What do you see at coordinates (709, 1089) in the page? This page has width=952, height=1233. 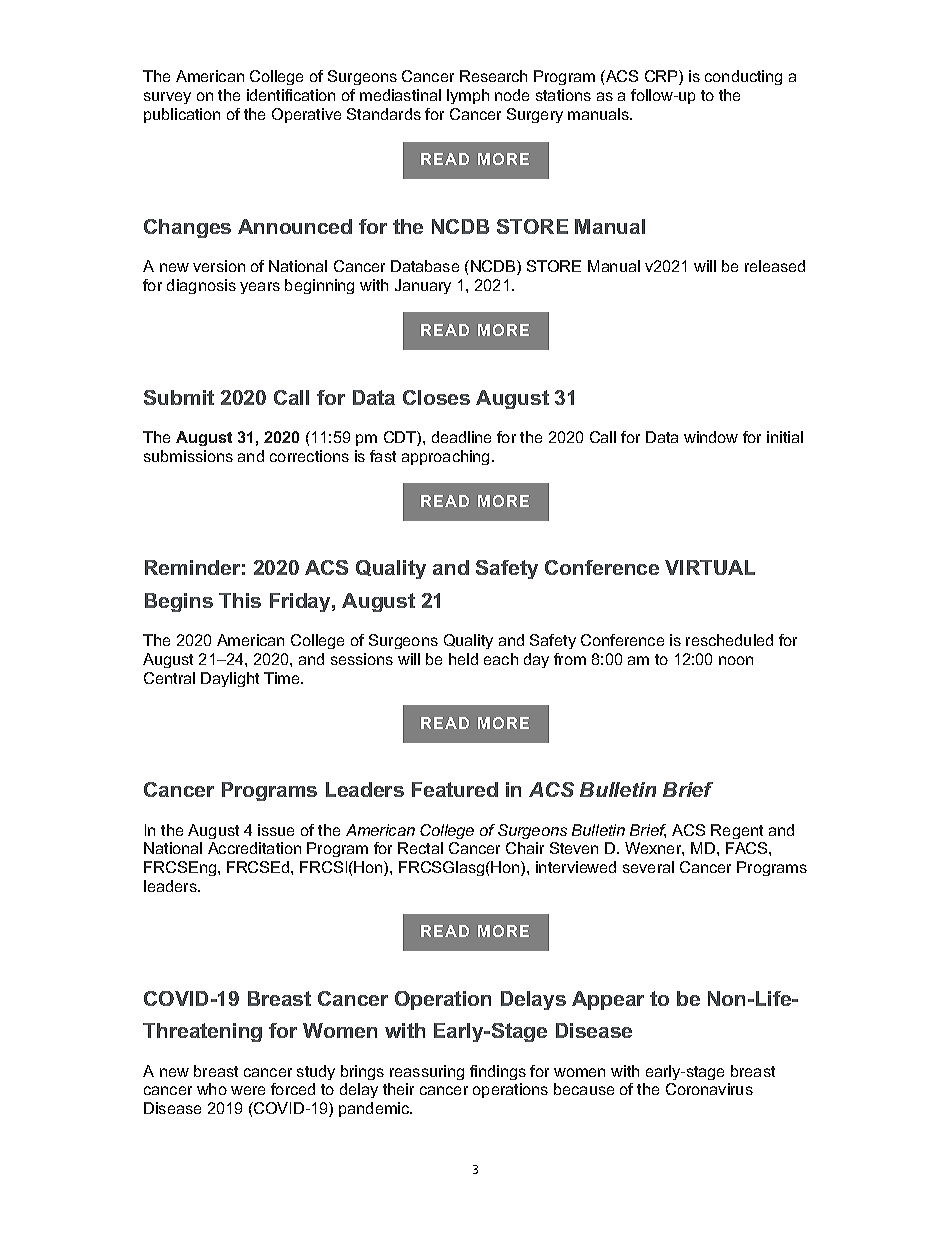 I see `Coronavirus` at bounding box center [709, 1089].
